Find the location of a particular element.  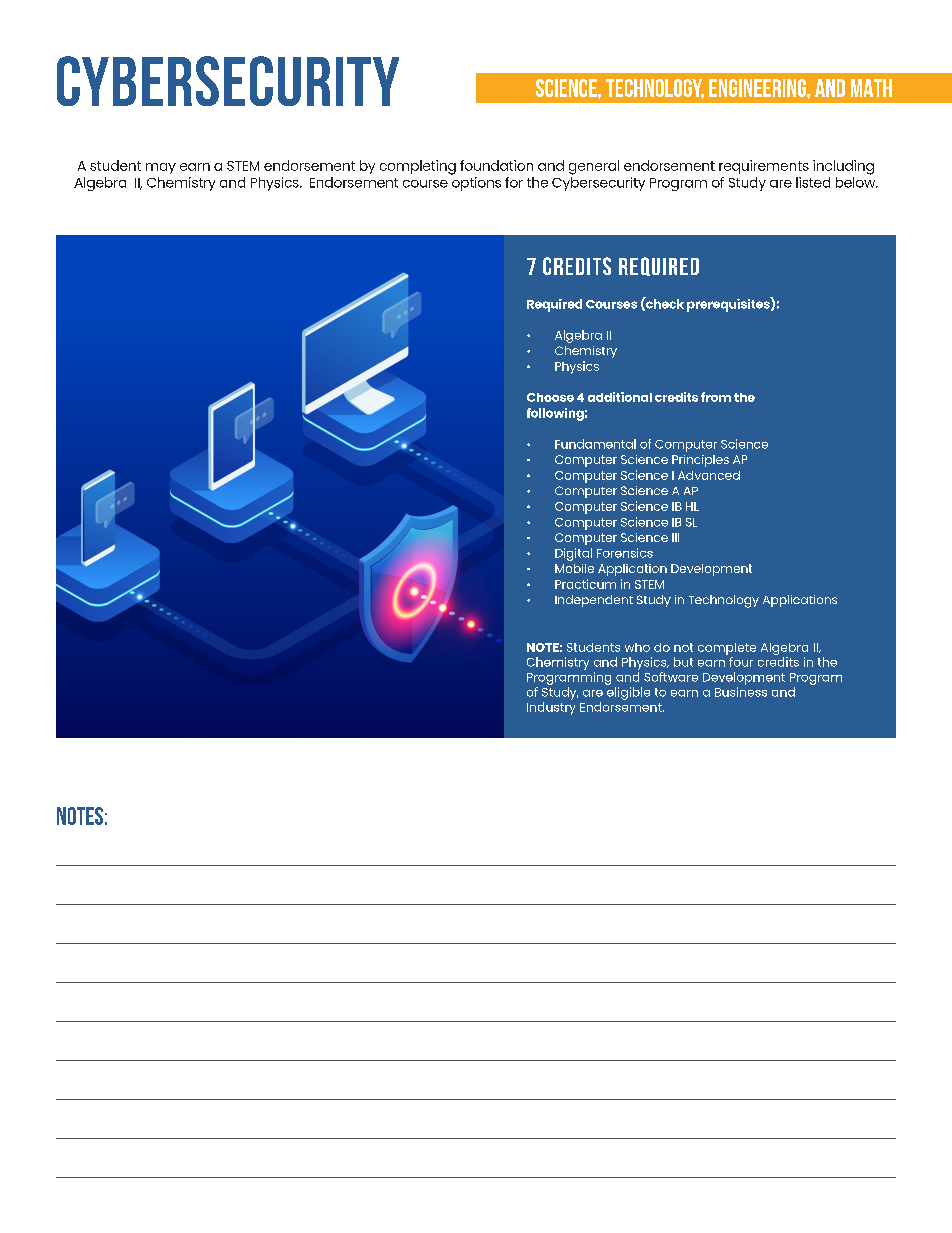

eligible is located at coordinates (628, 692).
